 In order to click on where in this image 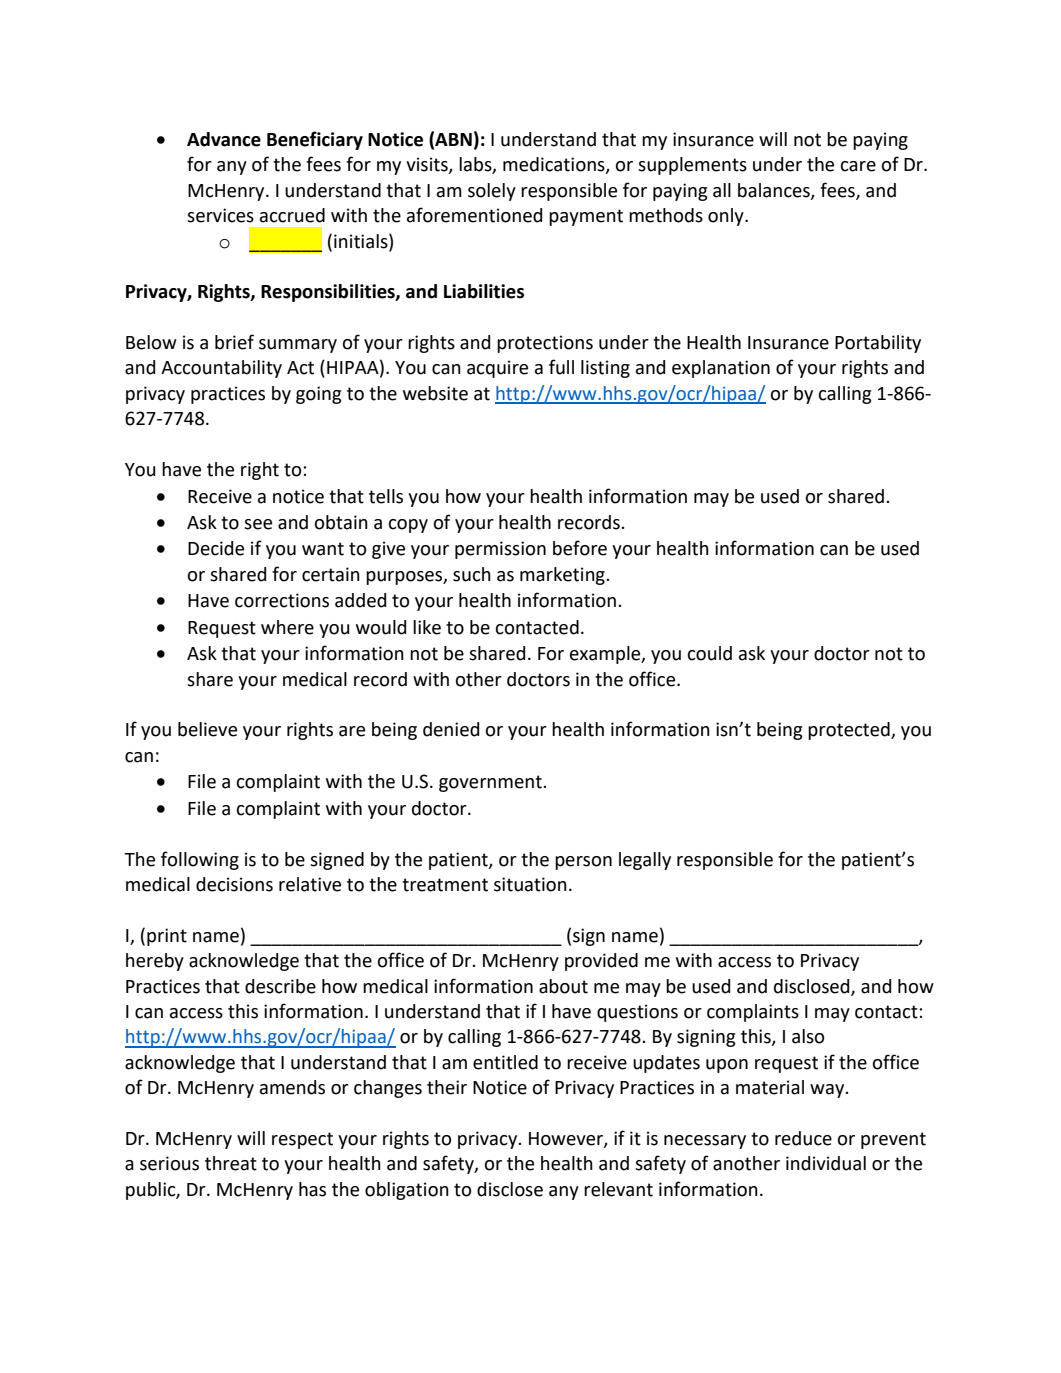, I will do `click(287, 627)`.
